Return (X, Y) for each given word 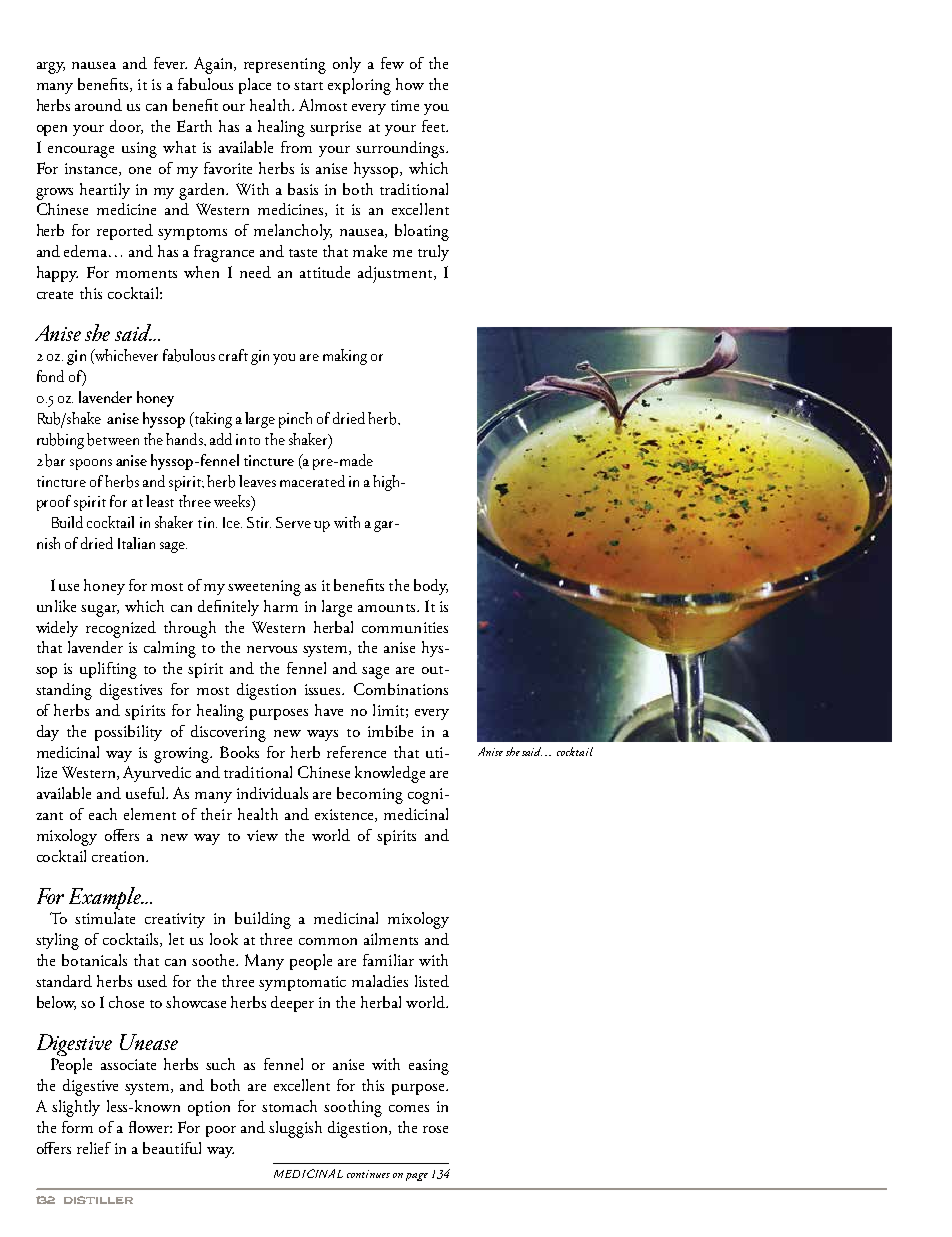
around (98, 105)
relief (94, 1148)
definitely (228, 608)
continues (368, 1174)
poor (221, 1131)
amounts (386, 608)
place (255, 86)
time (405, 105)
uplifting (108, 670)
